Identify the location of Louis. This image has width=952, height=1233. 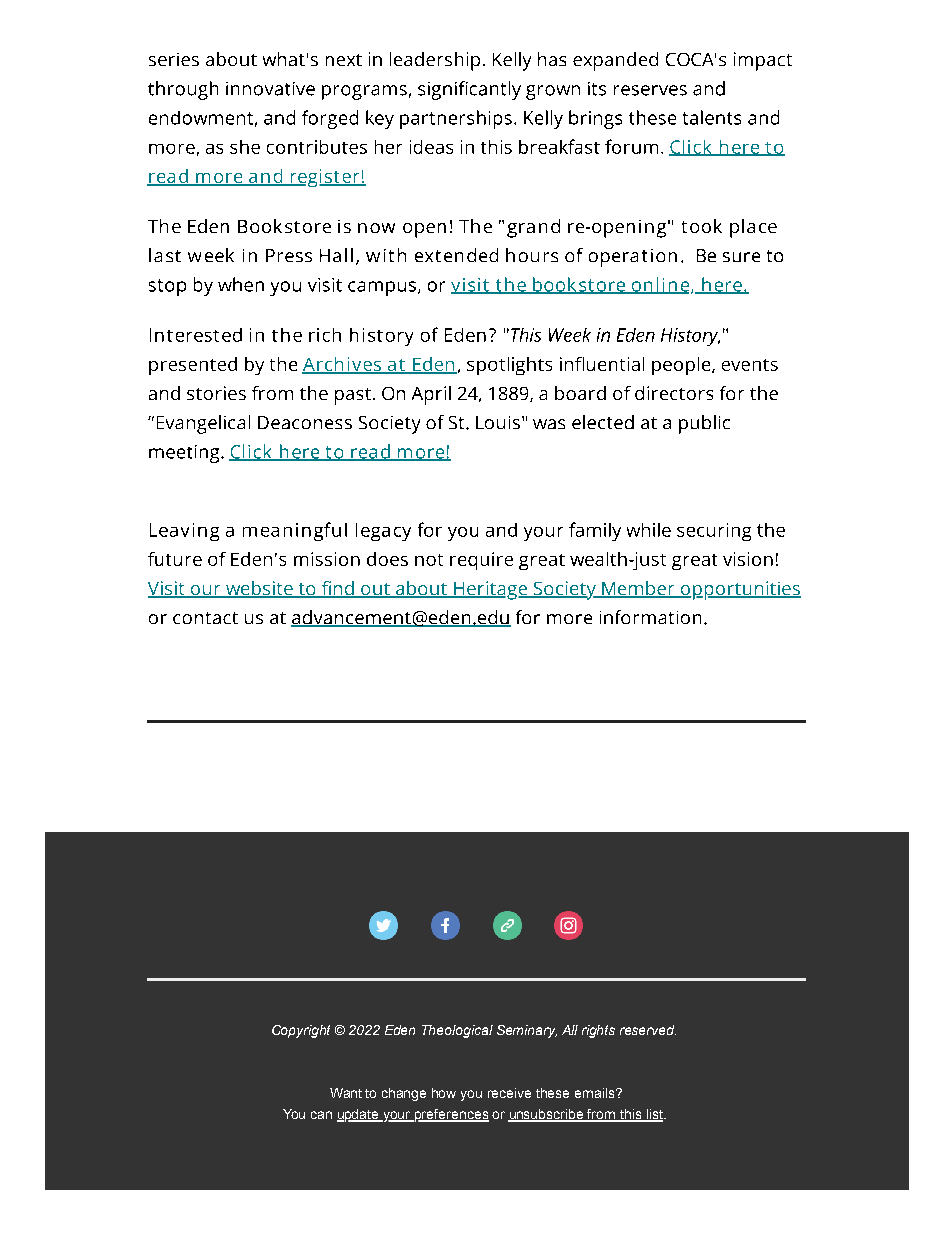
(498, 422).
